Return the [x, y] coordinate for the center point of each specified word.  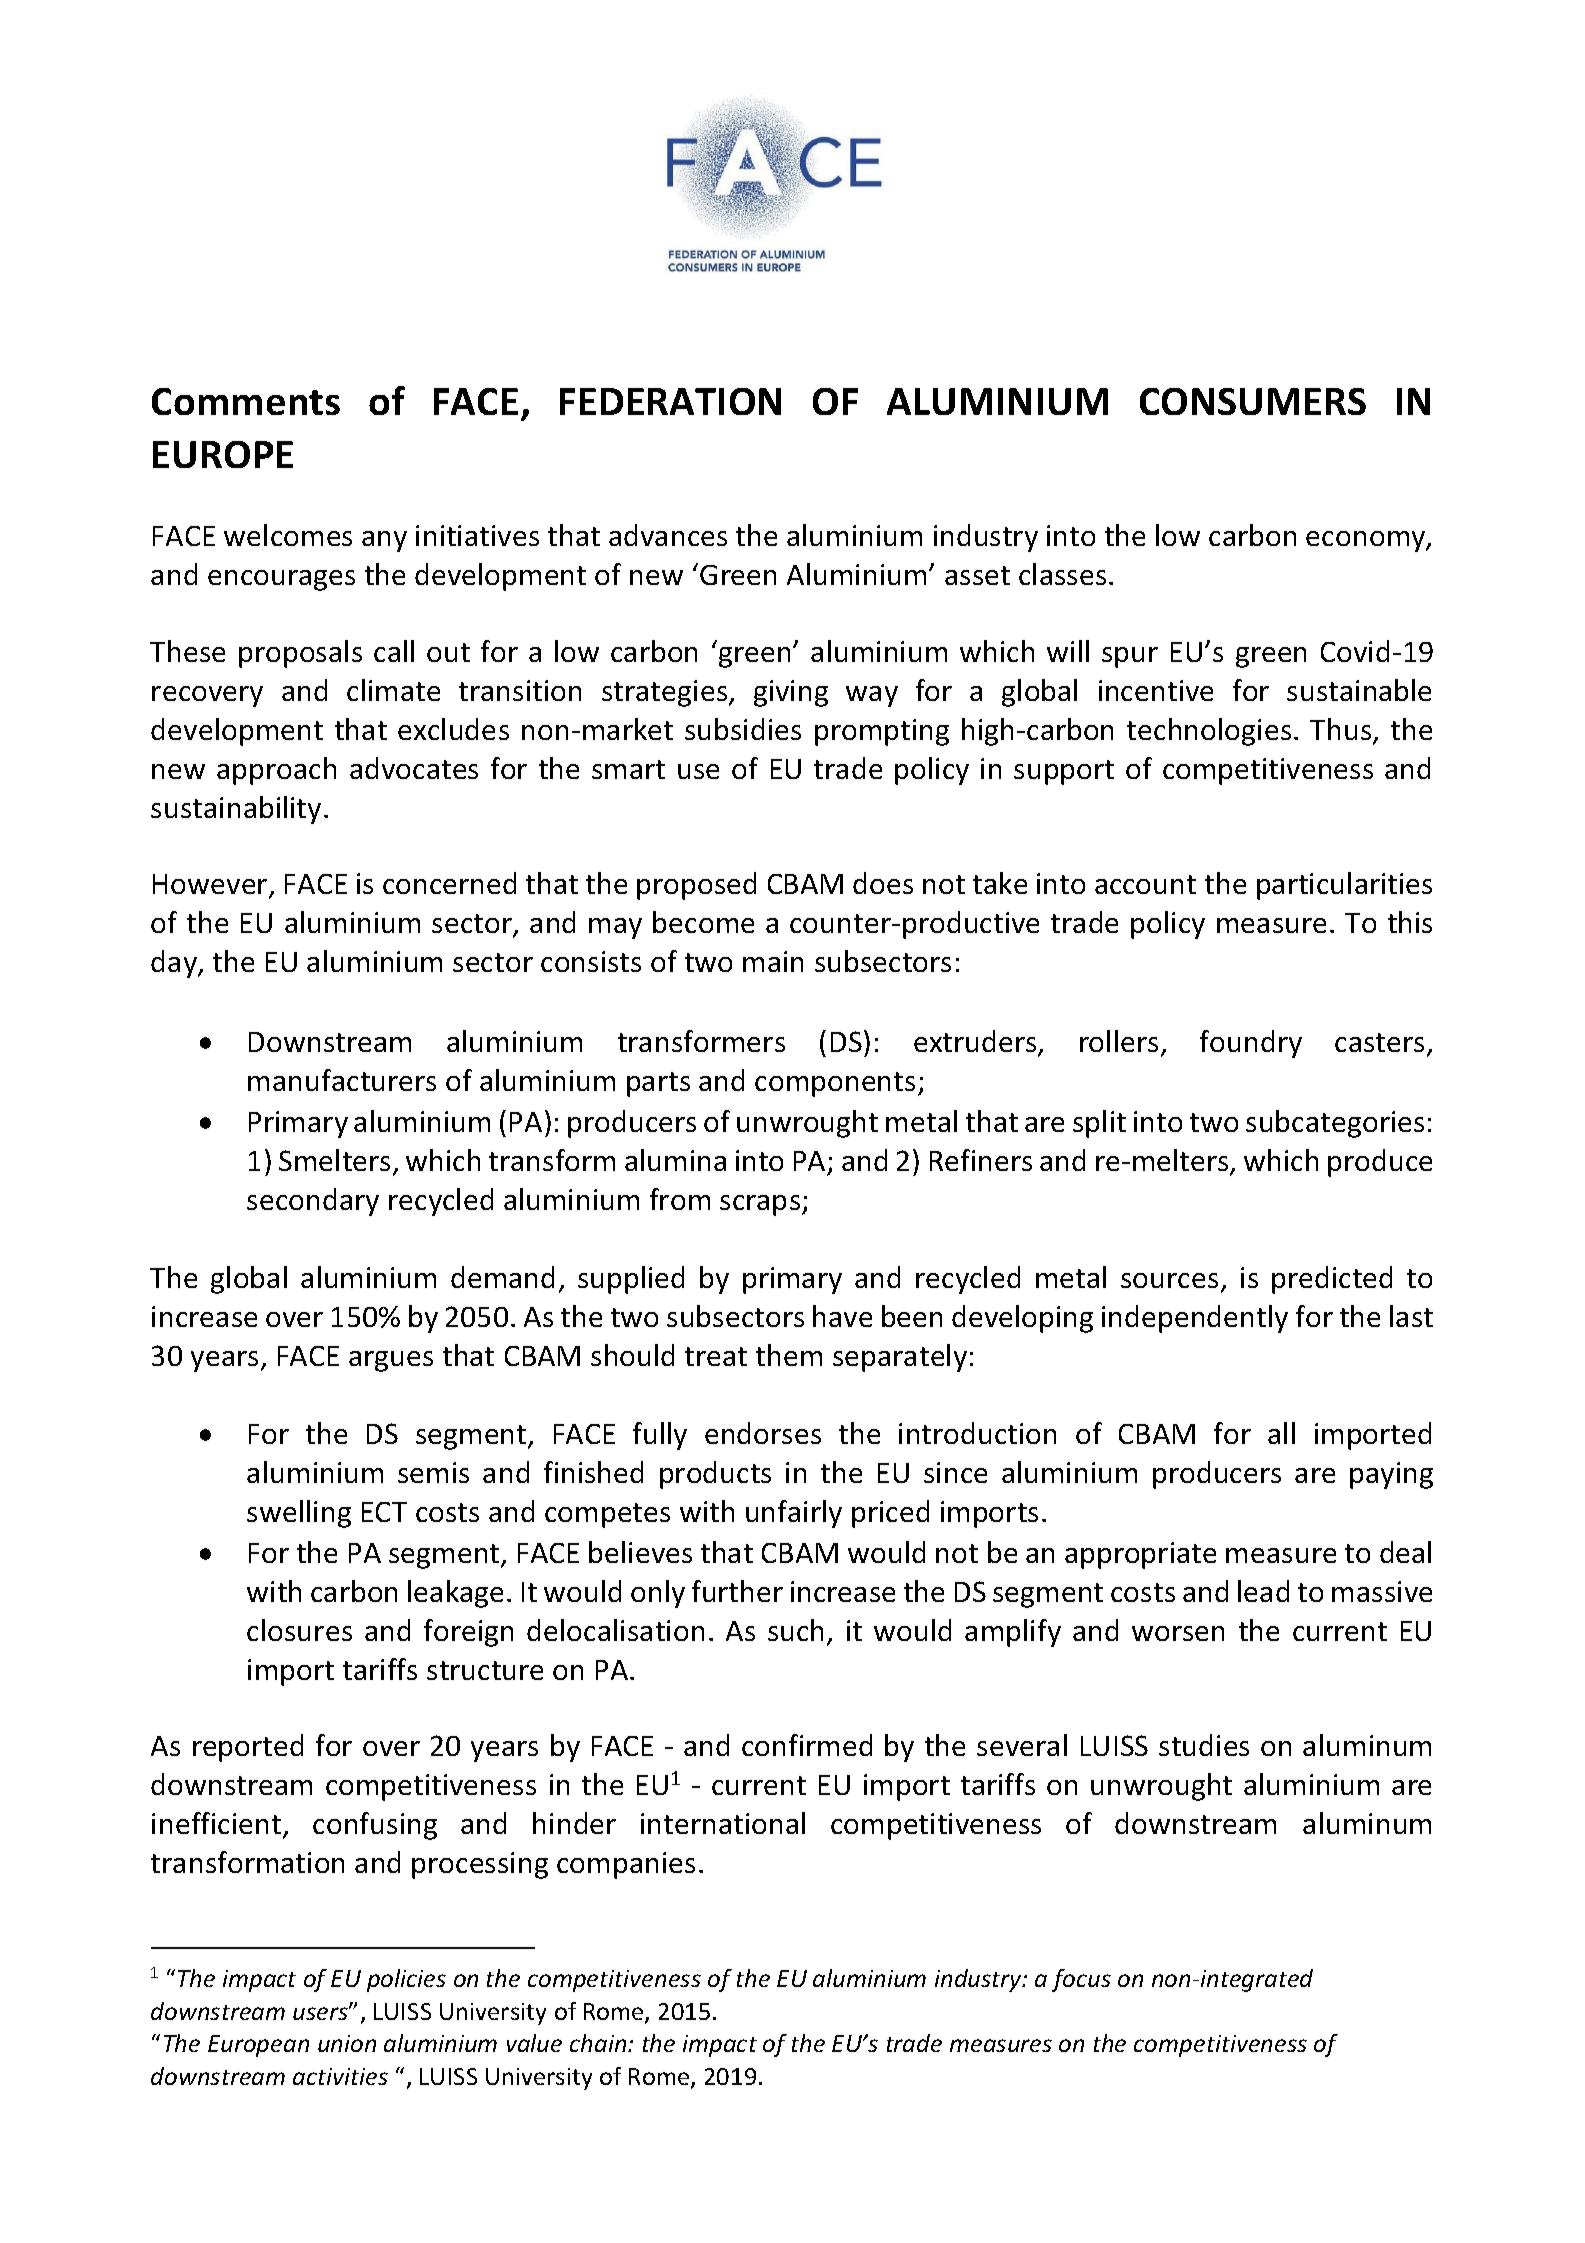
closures [299, 1630]
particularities [1344, 886]
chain [599, 2043]
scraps [761, 1205]
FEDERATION [670, 401]
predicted [1332, 1280]
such [795, 1630]
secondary [313, 1202]
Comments [246, 401]
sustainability [236, 810]
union [347, 2043]
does [883, 883]
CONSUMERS [1253, 401]
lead [1263, 1591]
